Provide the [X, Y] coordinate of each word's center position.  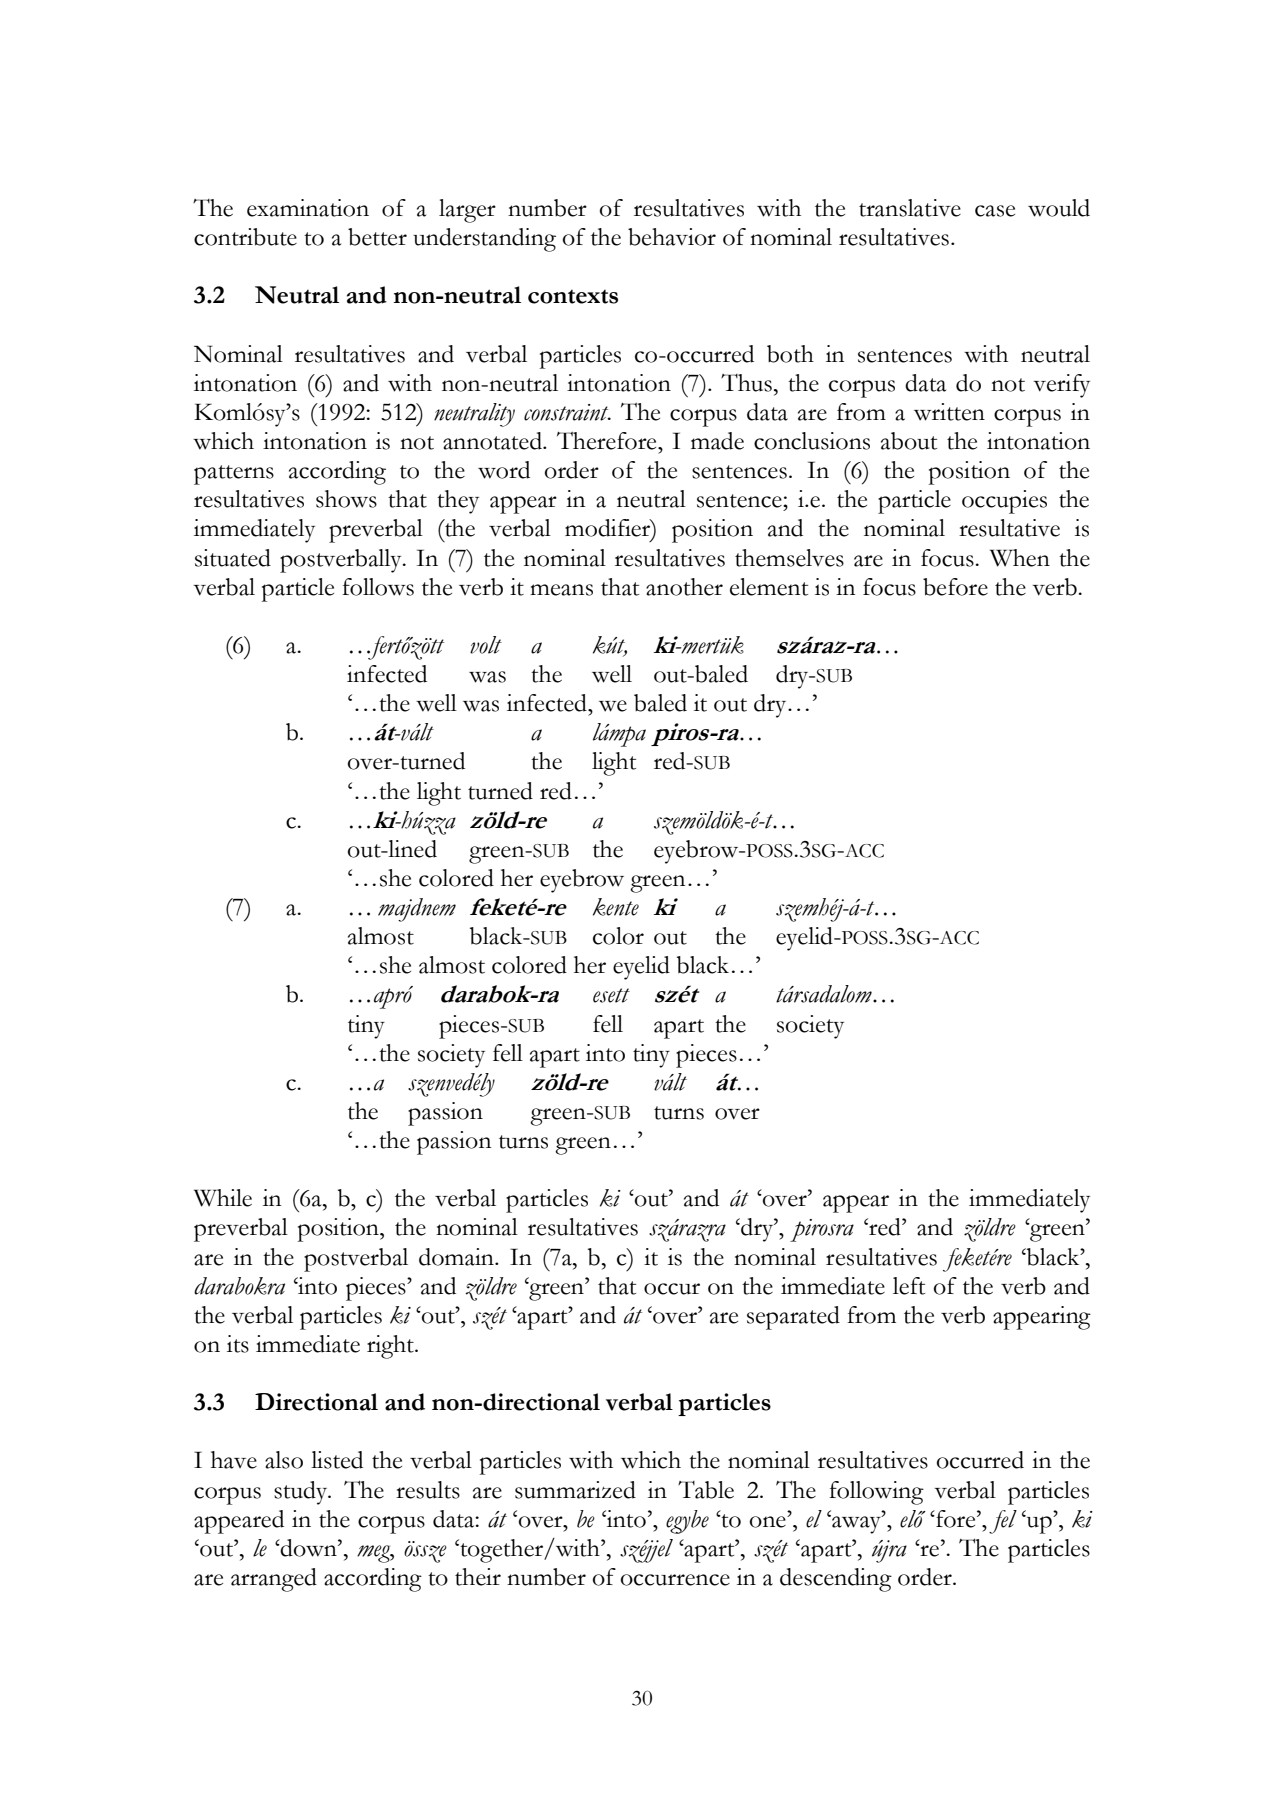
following [876, 1493]
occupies [1004, 502]
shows [346, 499]
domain [457, 1257]
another [684, 587]
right [391, 1347]
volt [486, 645]
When [1020, 558]
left [909, 1286]
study [302, 1493]
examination [308, 208]
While [223, 1198]
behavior [672, 237]
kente [616, 907]
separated [793, 1318]
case [995, 211]
